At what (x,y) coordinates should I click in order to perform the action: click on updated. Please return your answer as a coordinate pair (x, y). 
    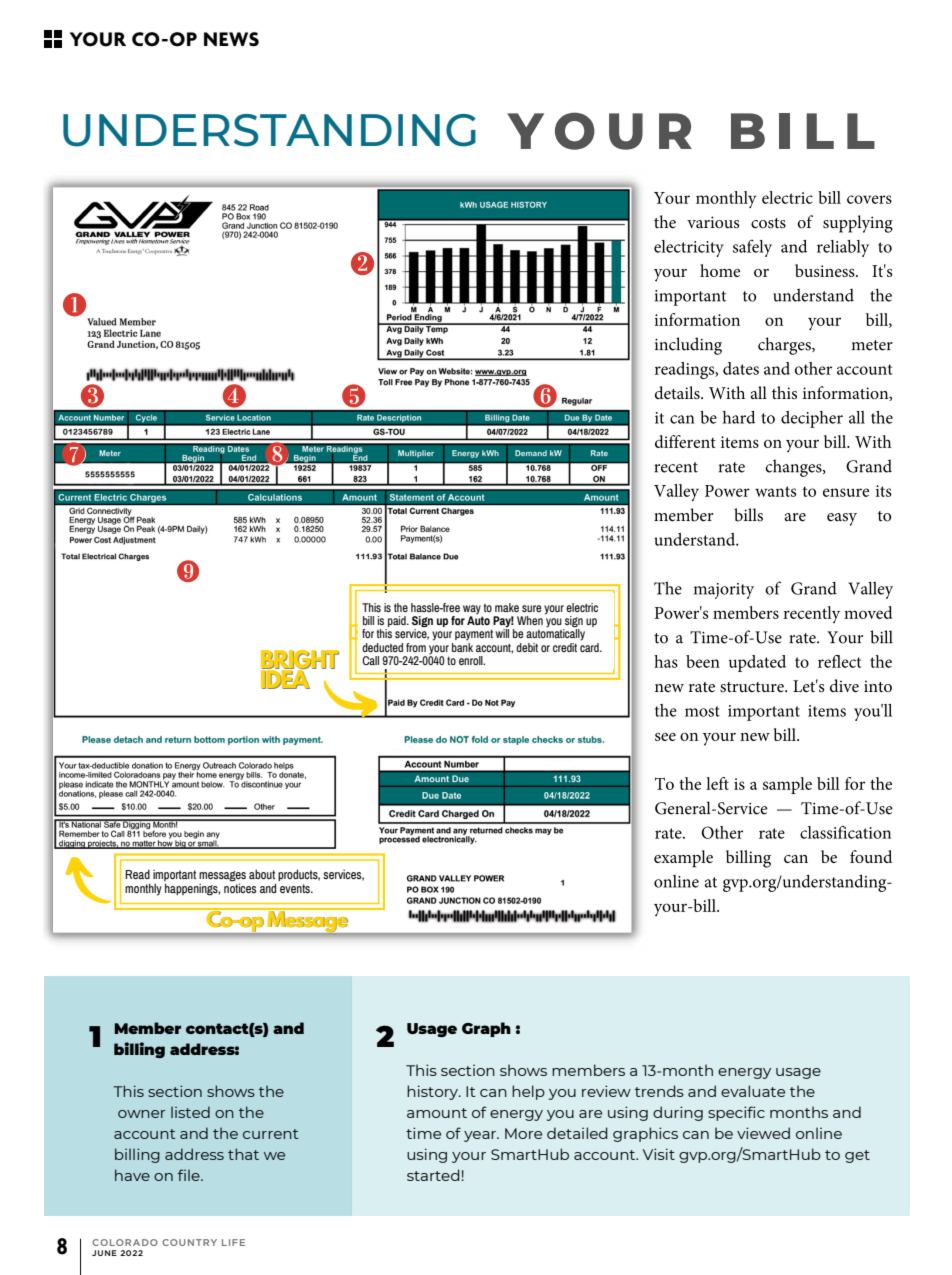
    Looking at the image, I should click on (757, 663).
